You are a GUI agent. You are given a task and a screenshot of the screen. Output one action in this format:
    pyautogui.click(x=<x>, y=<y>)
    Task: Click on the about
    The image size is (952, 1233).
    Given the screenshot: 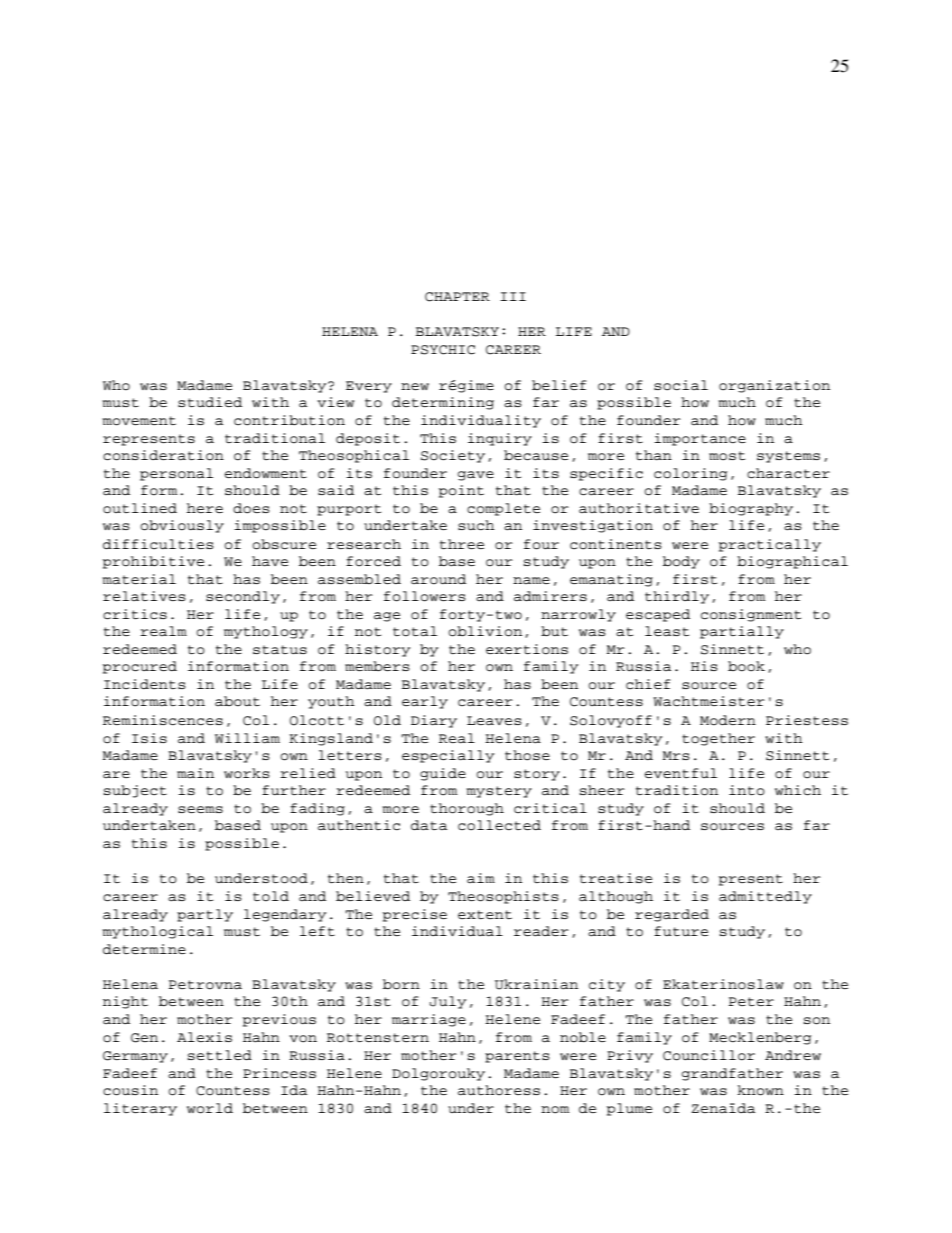 What is the action you would take?
    pyautogui.click(x=237, y=701)
